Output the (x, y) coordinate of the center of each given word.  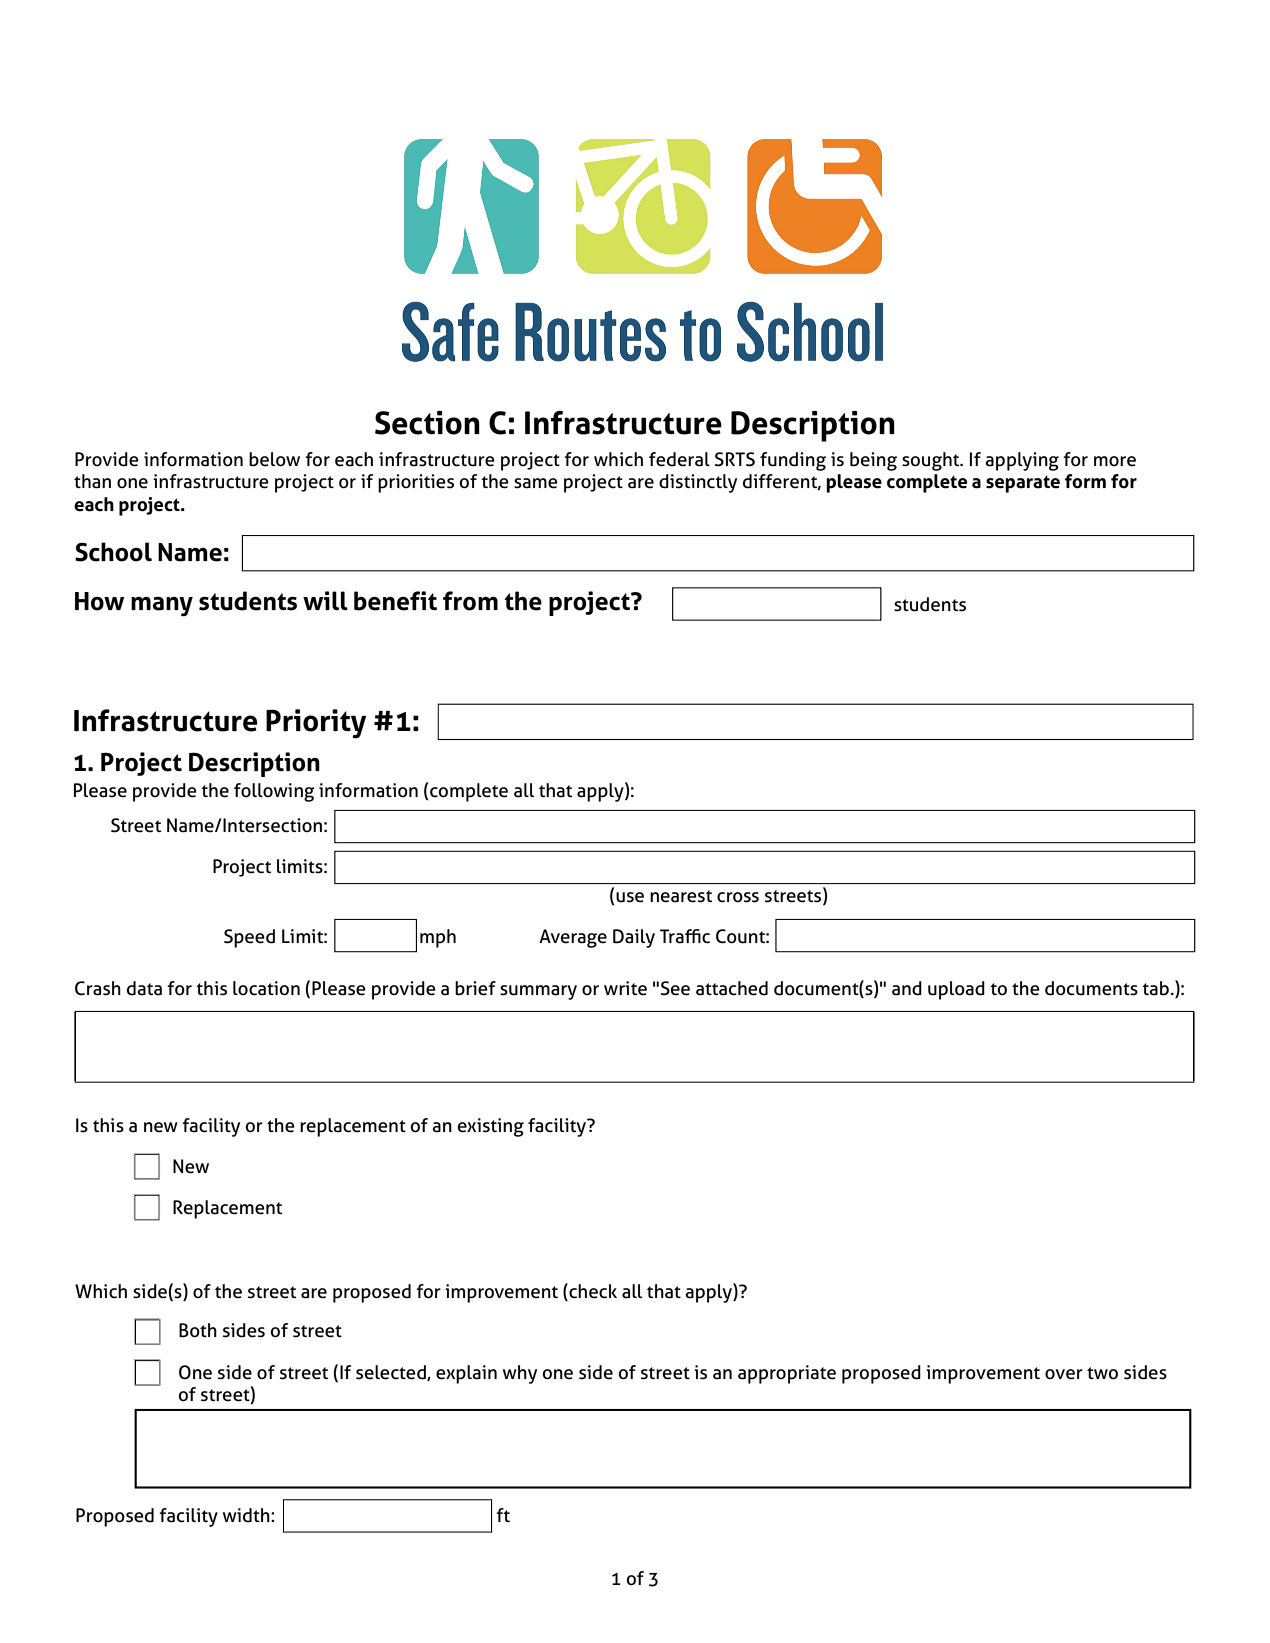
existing (491, 1127)
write (625, 988)
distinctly (698, 483)
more (1115, 461)
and (907, 988)
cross (738, 897)
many (162, 607)
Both (198, 1330)
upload (956, 990)
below (274, 459)
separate (1023, 484)
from (470, 601)
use (630, 897)
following (274, 792)
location (266, 988)
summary (538, 992)
